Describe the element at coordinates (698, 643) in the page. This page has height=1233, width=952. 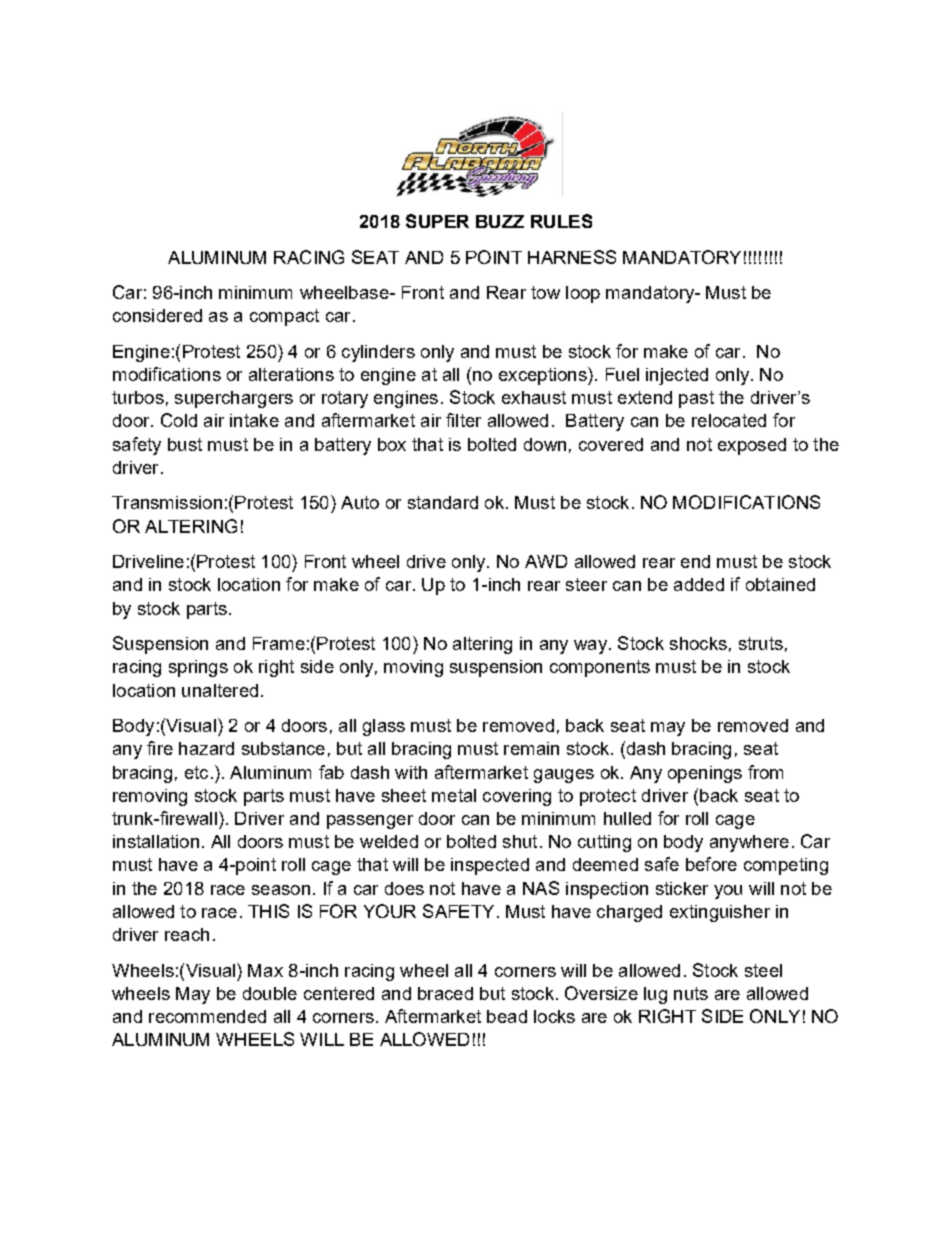
I see `shocks` at that location.
